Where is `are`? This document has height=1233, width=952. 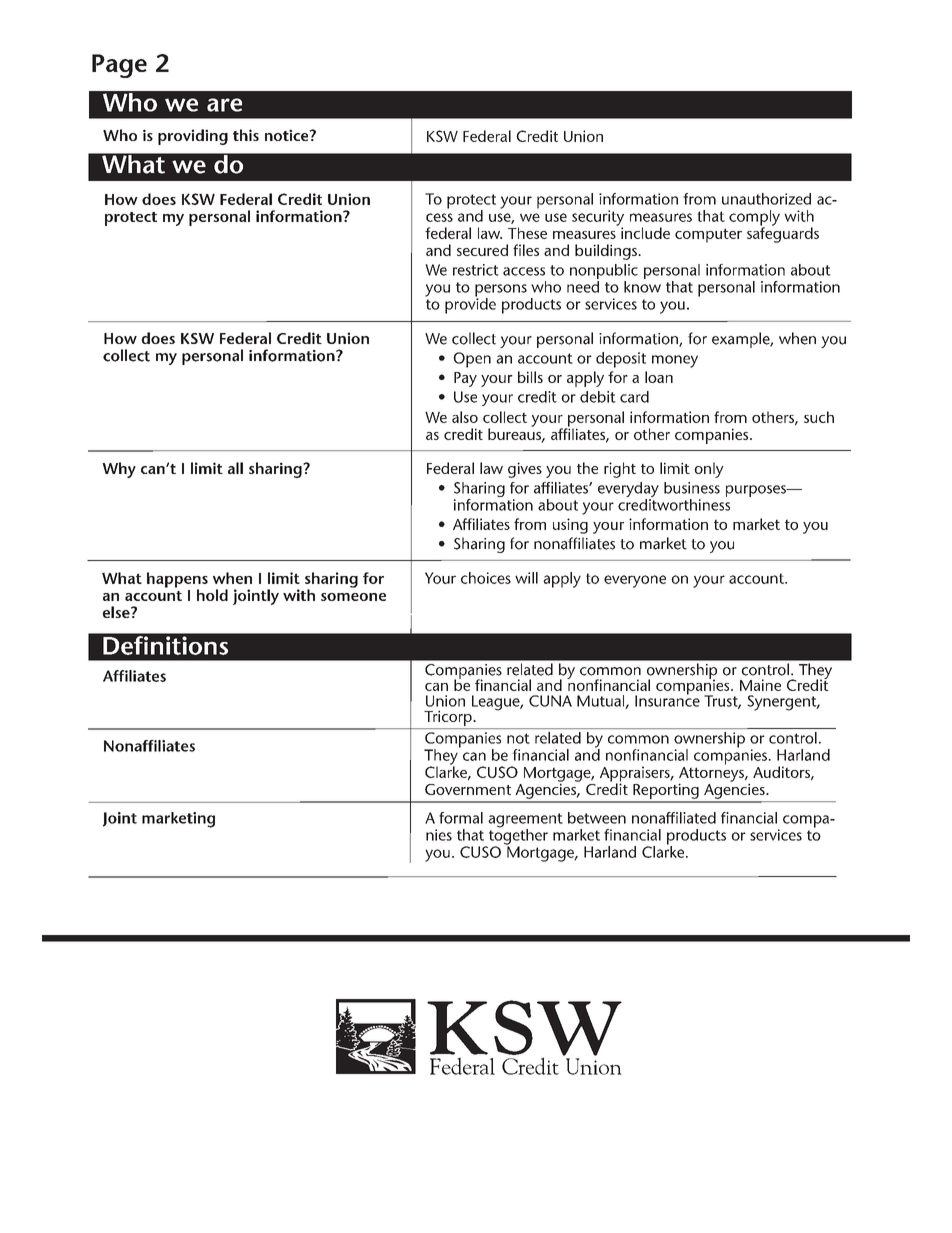 are is located at coordinates (224, 105).
